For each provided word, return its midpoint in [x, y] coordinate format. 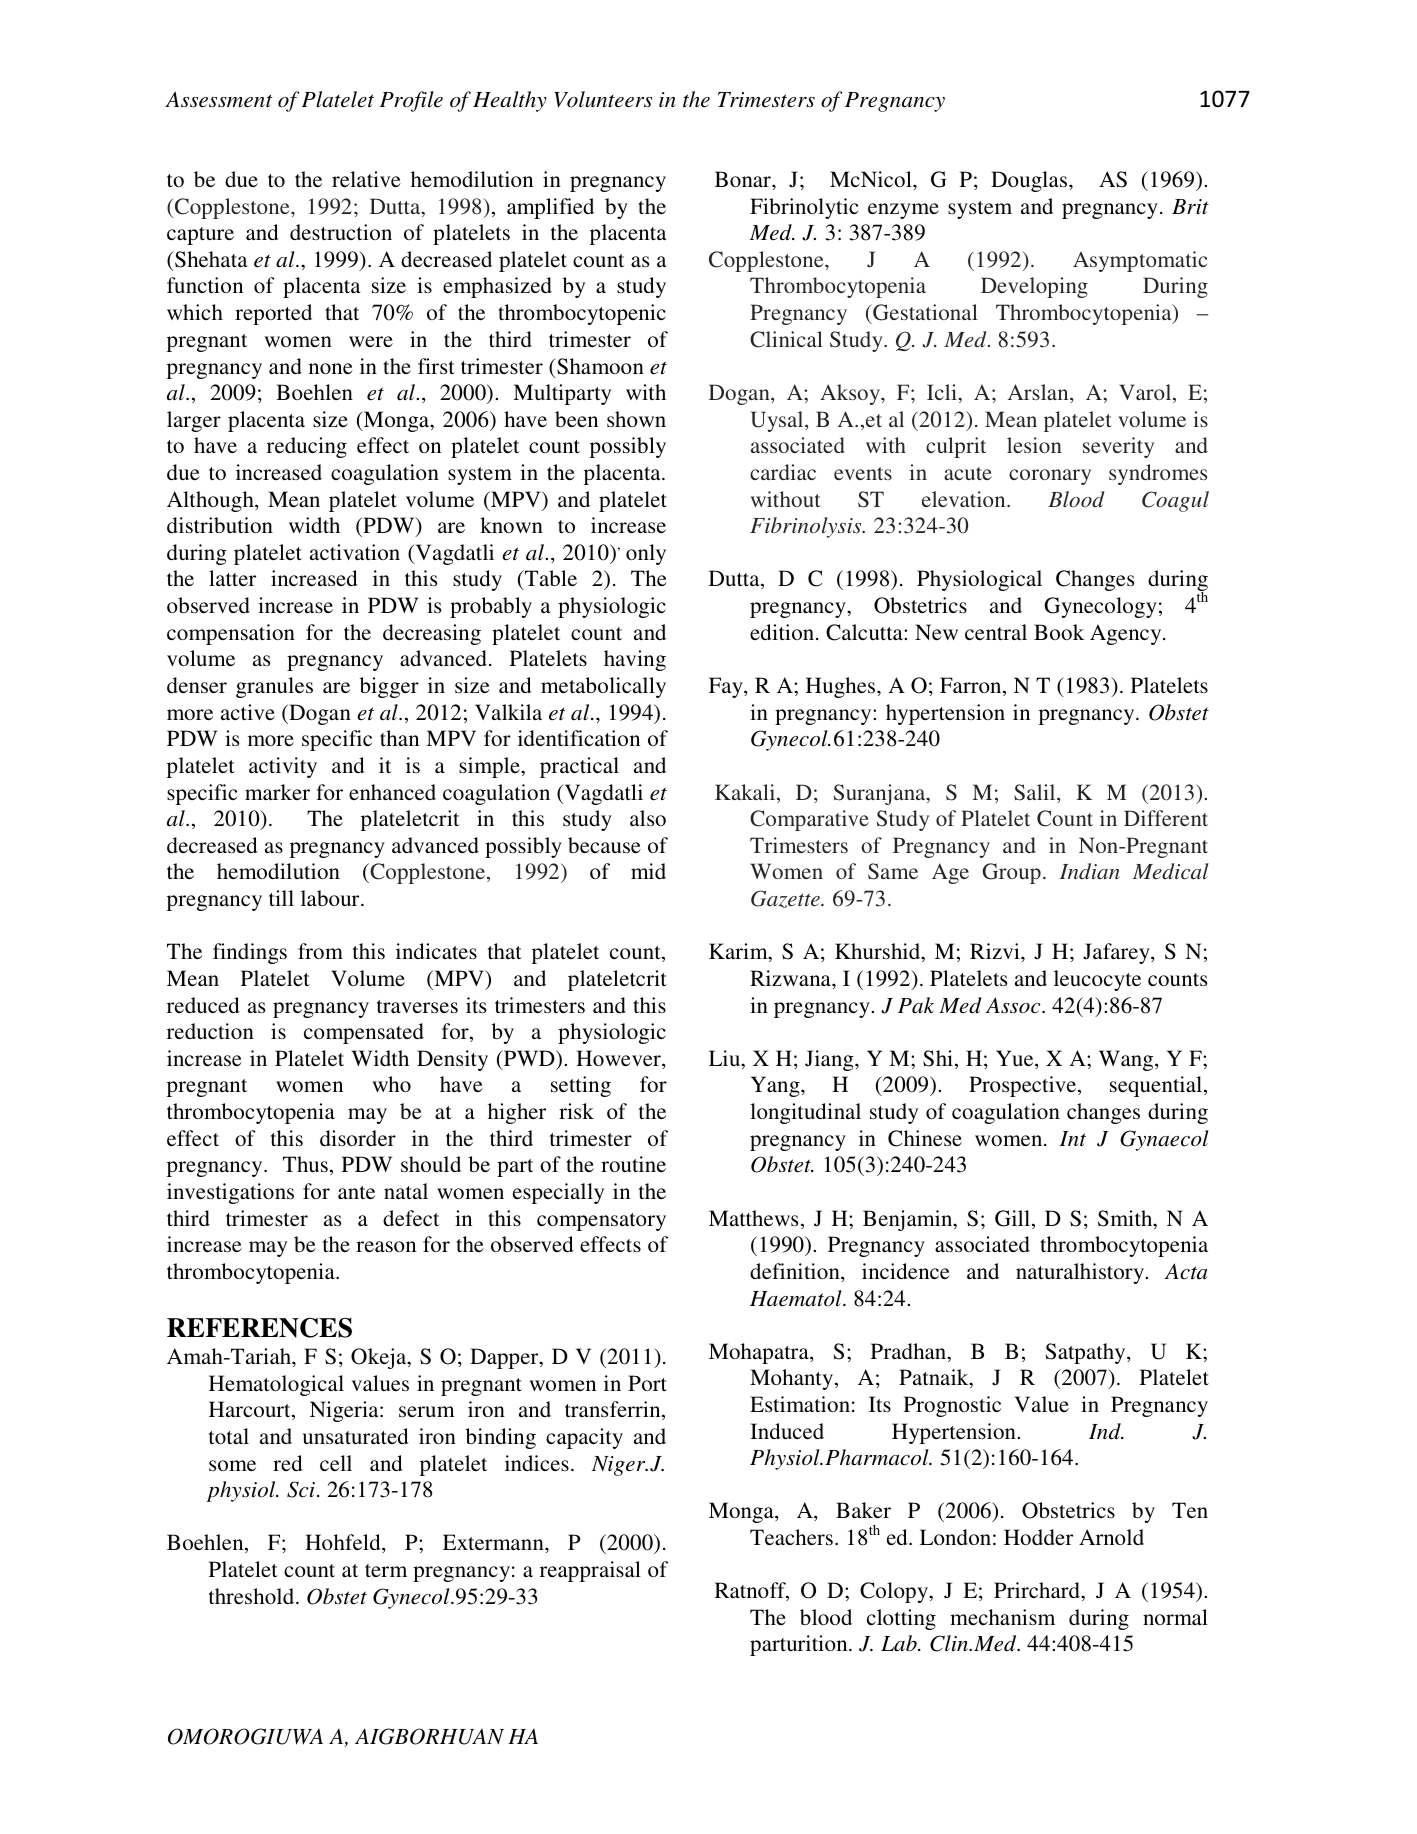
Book [1059, 632]
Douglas [1030, 181]
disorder [358, 1138]
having [635, 660]
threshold [253, 1596]
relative [366, 179]
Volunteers [603, 99]
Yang [776, 1086]
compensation [231, 634]
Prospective [1024, 1086]
